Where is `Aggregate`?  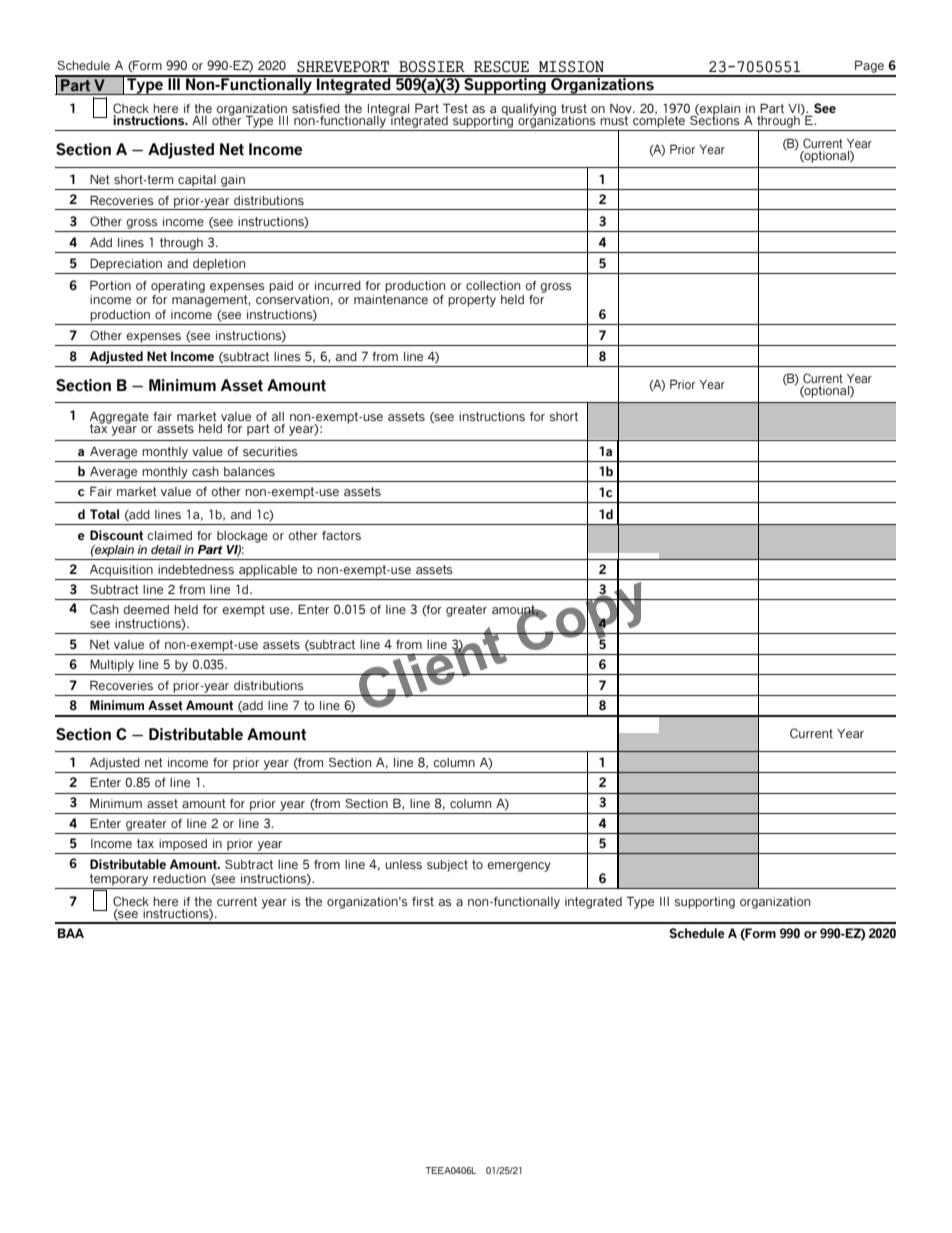
Aggregate is located at coordinates (119, 418).
